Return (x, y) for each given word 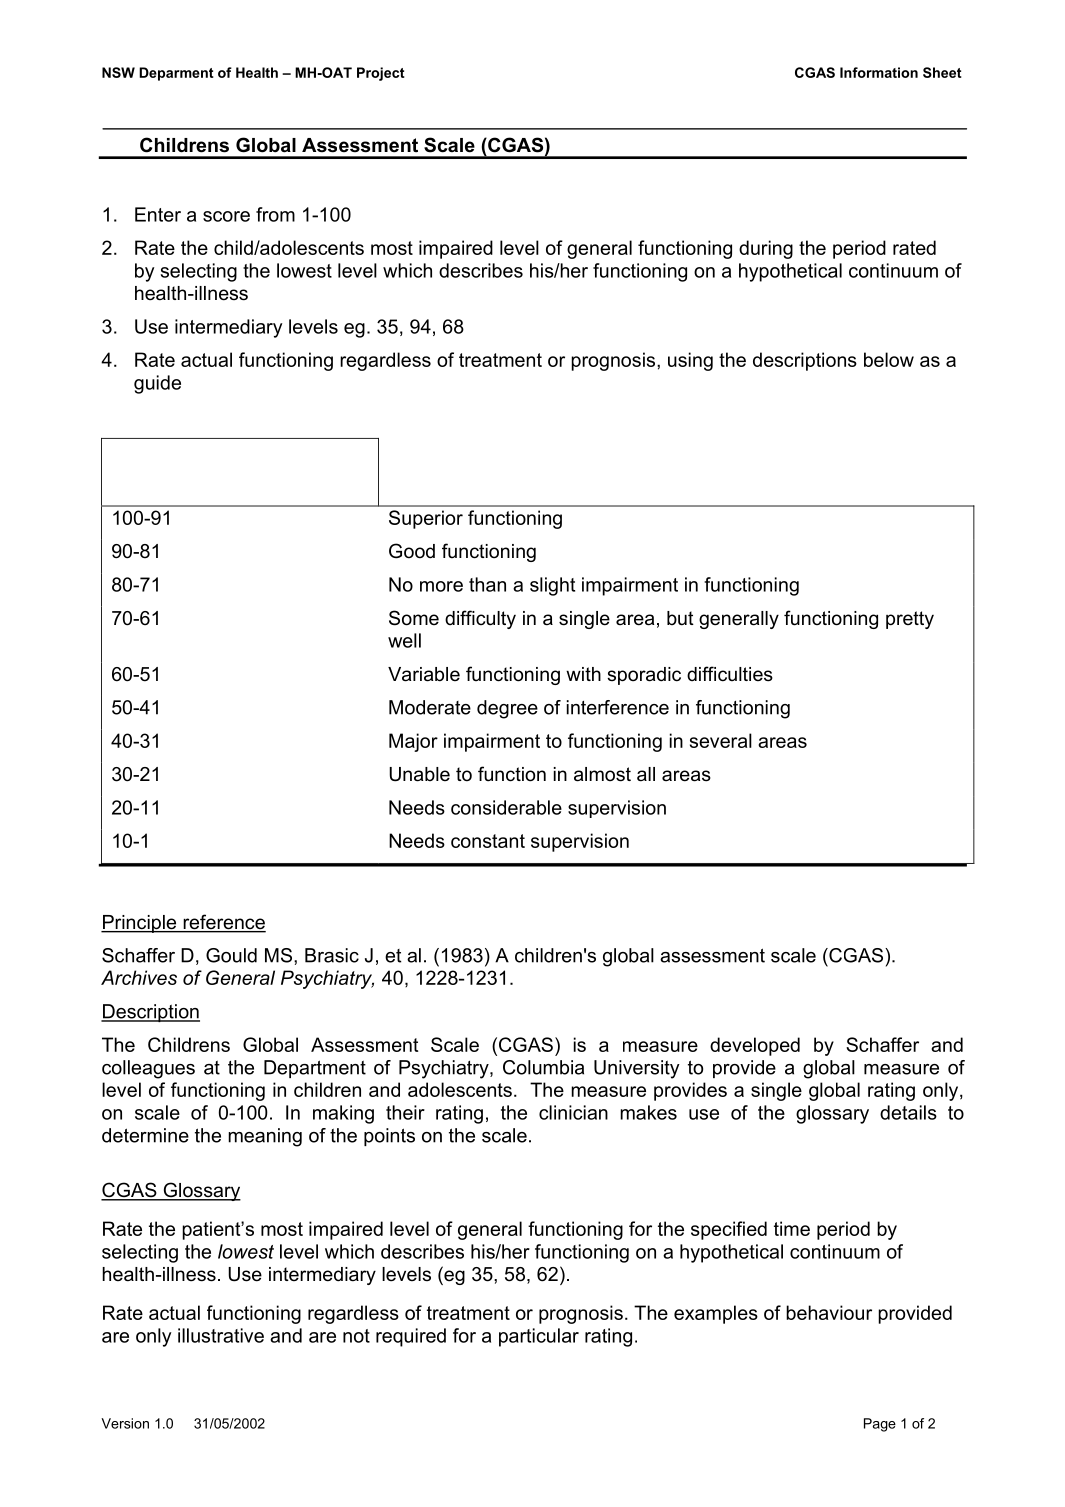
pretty (910, 620)
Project (381, 74)
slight (552, 586)
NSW (118, 72)
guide (157, 384)
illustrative (221, 1335)
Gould (231, 955)
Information (879, 72)
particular (539, 1337)
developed (755, 1046)
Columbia (543, 1067)
